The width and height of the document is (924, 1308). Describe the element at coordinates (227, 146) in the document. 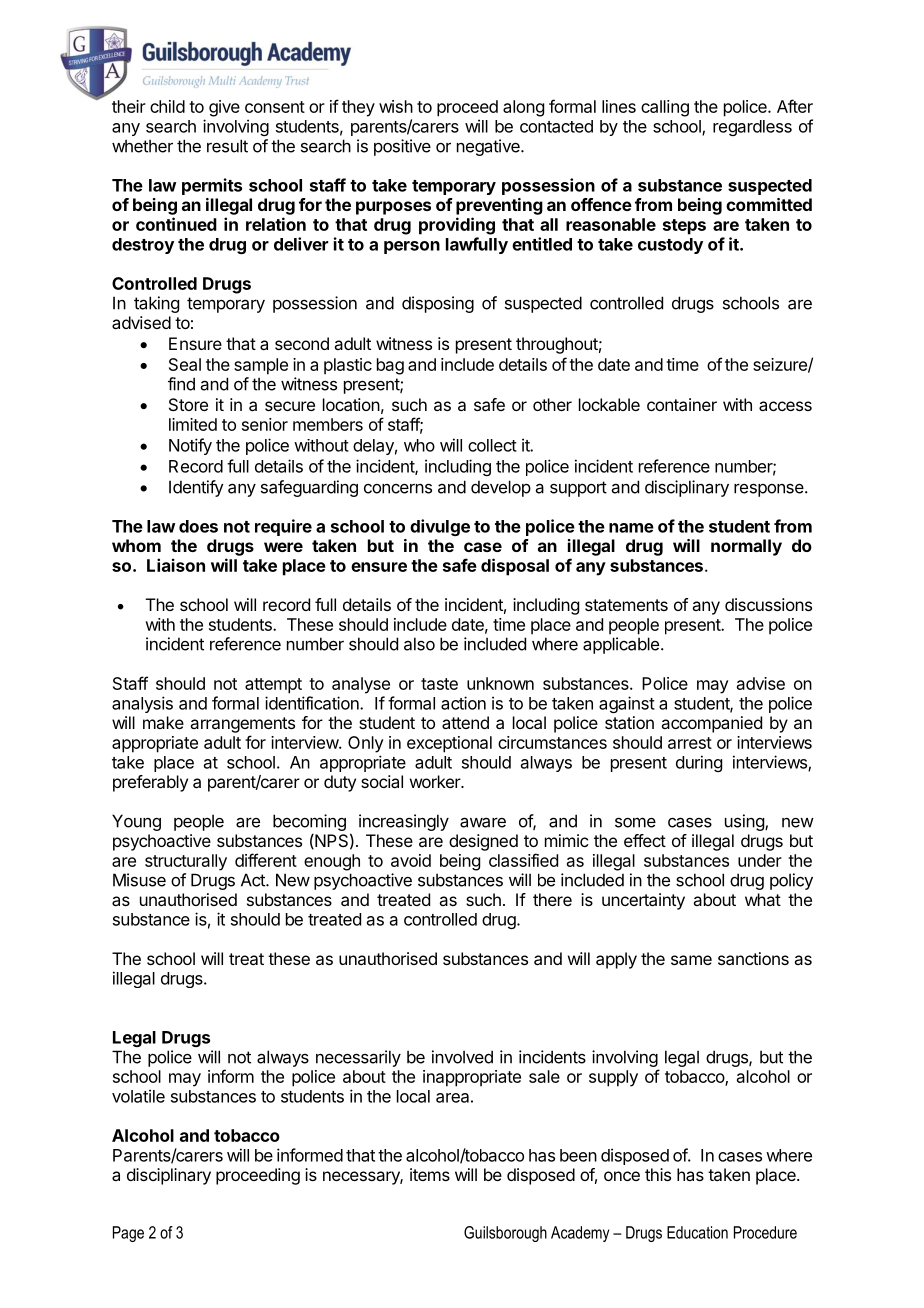

I see `result` at that location.
